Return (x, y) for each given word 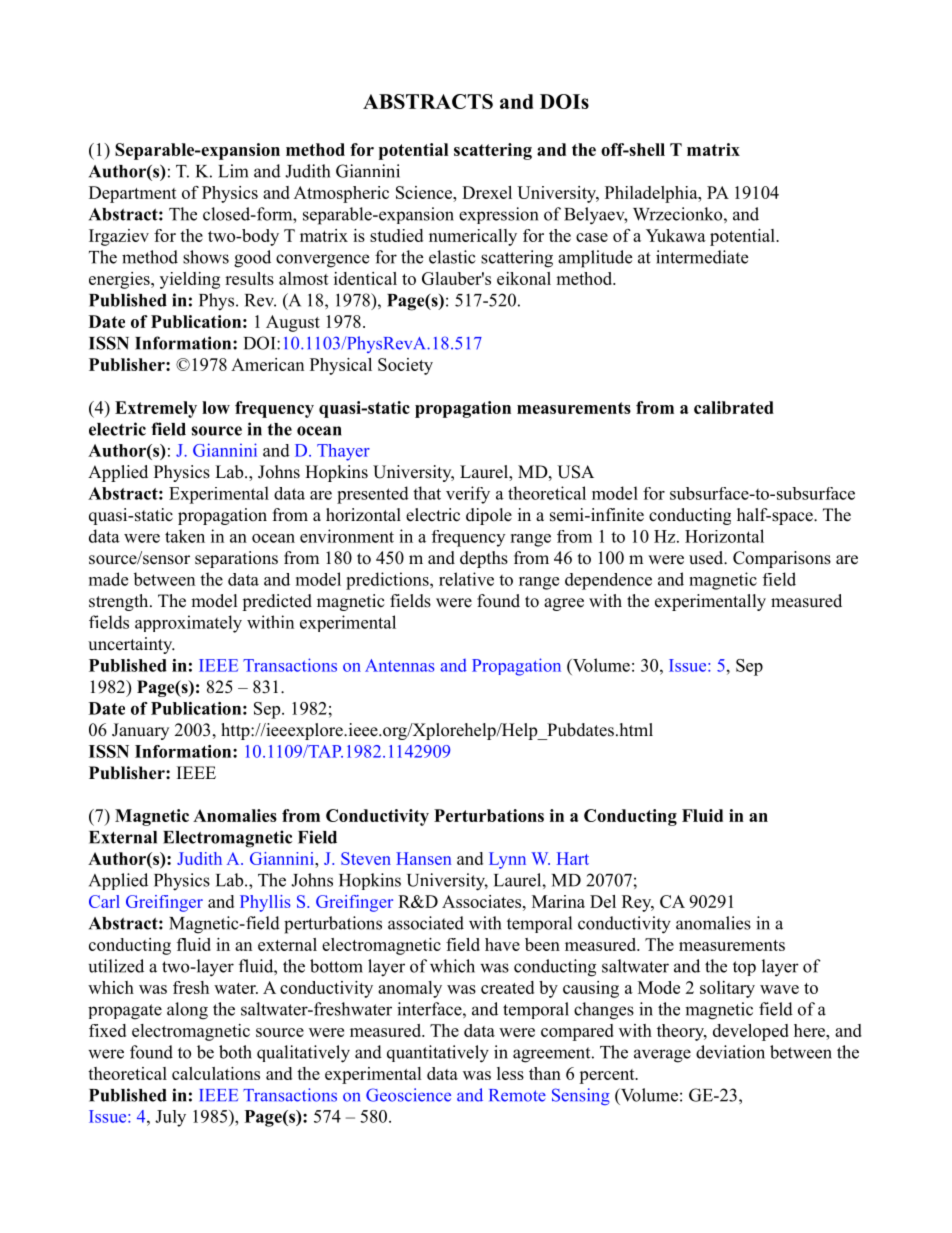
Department (133, 194)
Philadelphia (652, 194)
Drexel (487, 192)
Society (405, 366)
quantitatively (438, 1054)
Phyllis (265, 903)
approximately (188, 624)
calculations (216, 1073)
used (707, 558)
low (216, 407)
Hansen (423, 858)
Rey (638, 903)
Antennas (400, 665)
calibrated (734, 407)
